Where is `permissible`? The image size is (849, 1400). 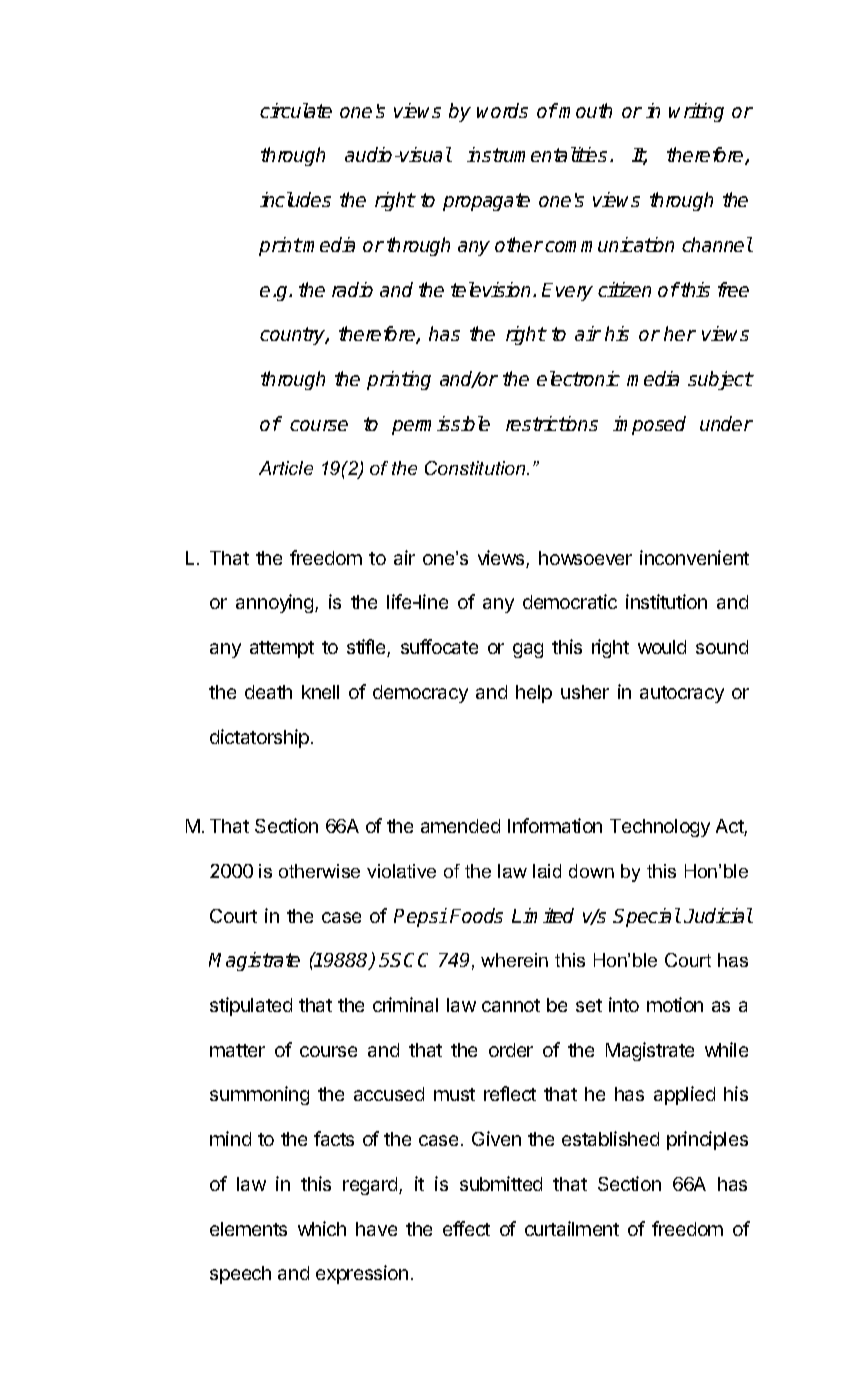
permissible is located at coordinates (441, 425).
